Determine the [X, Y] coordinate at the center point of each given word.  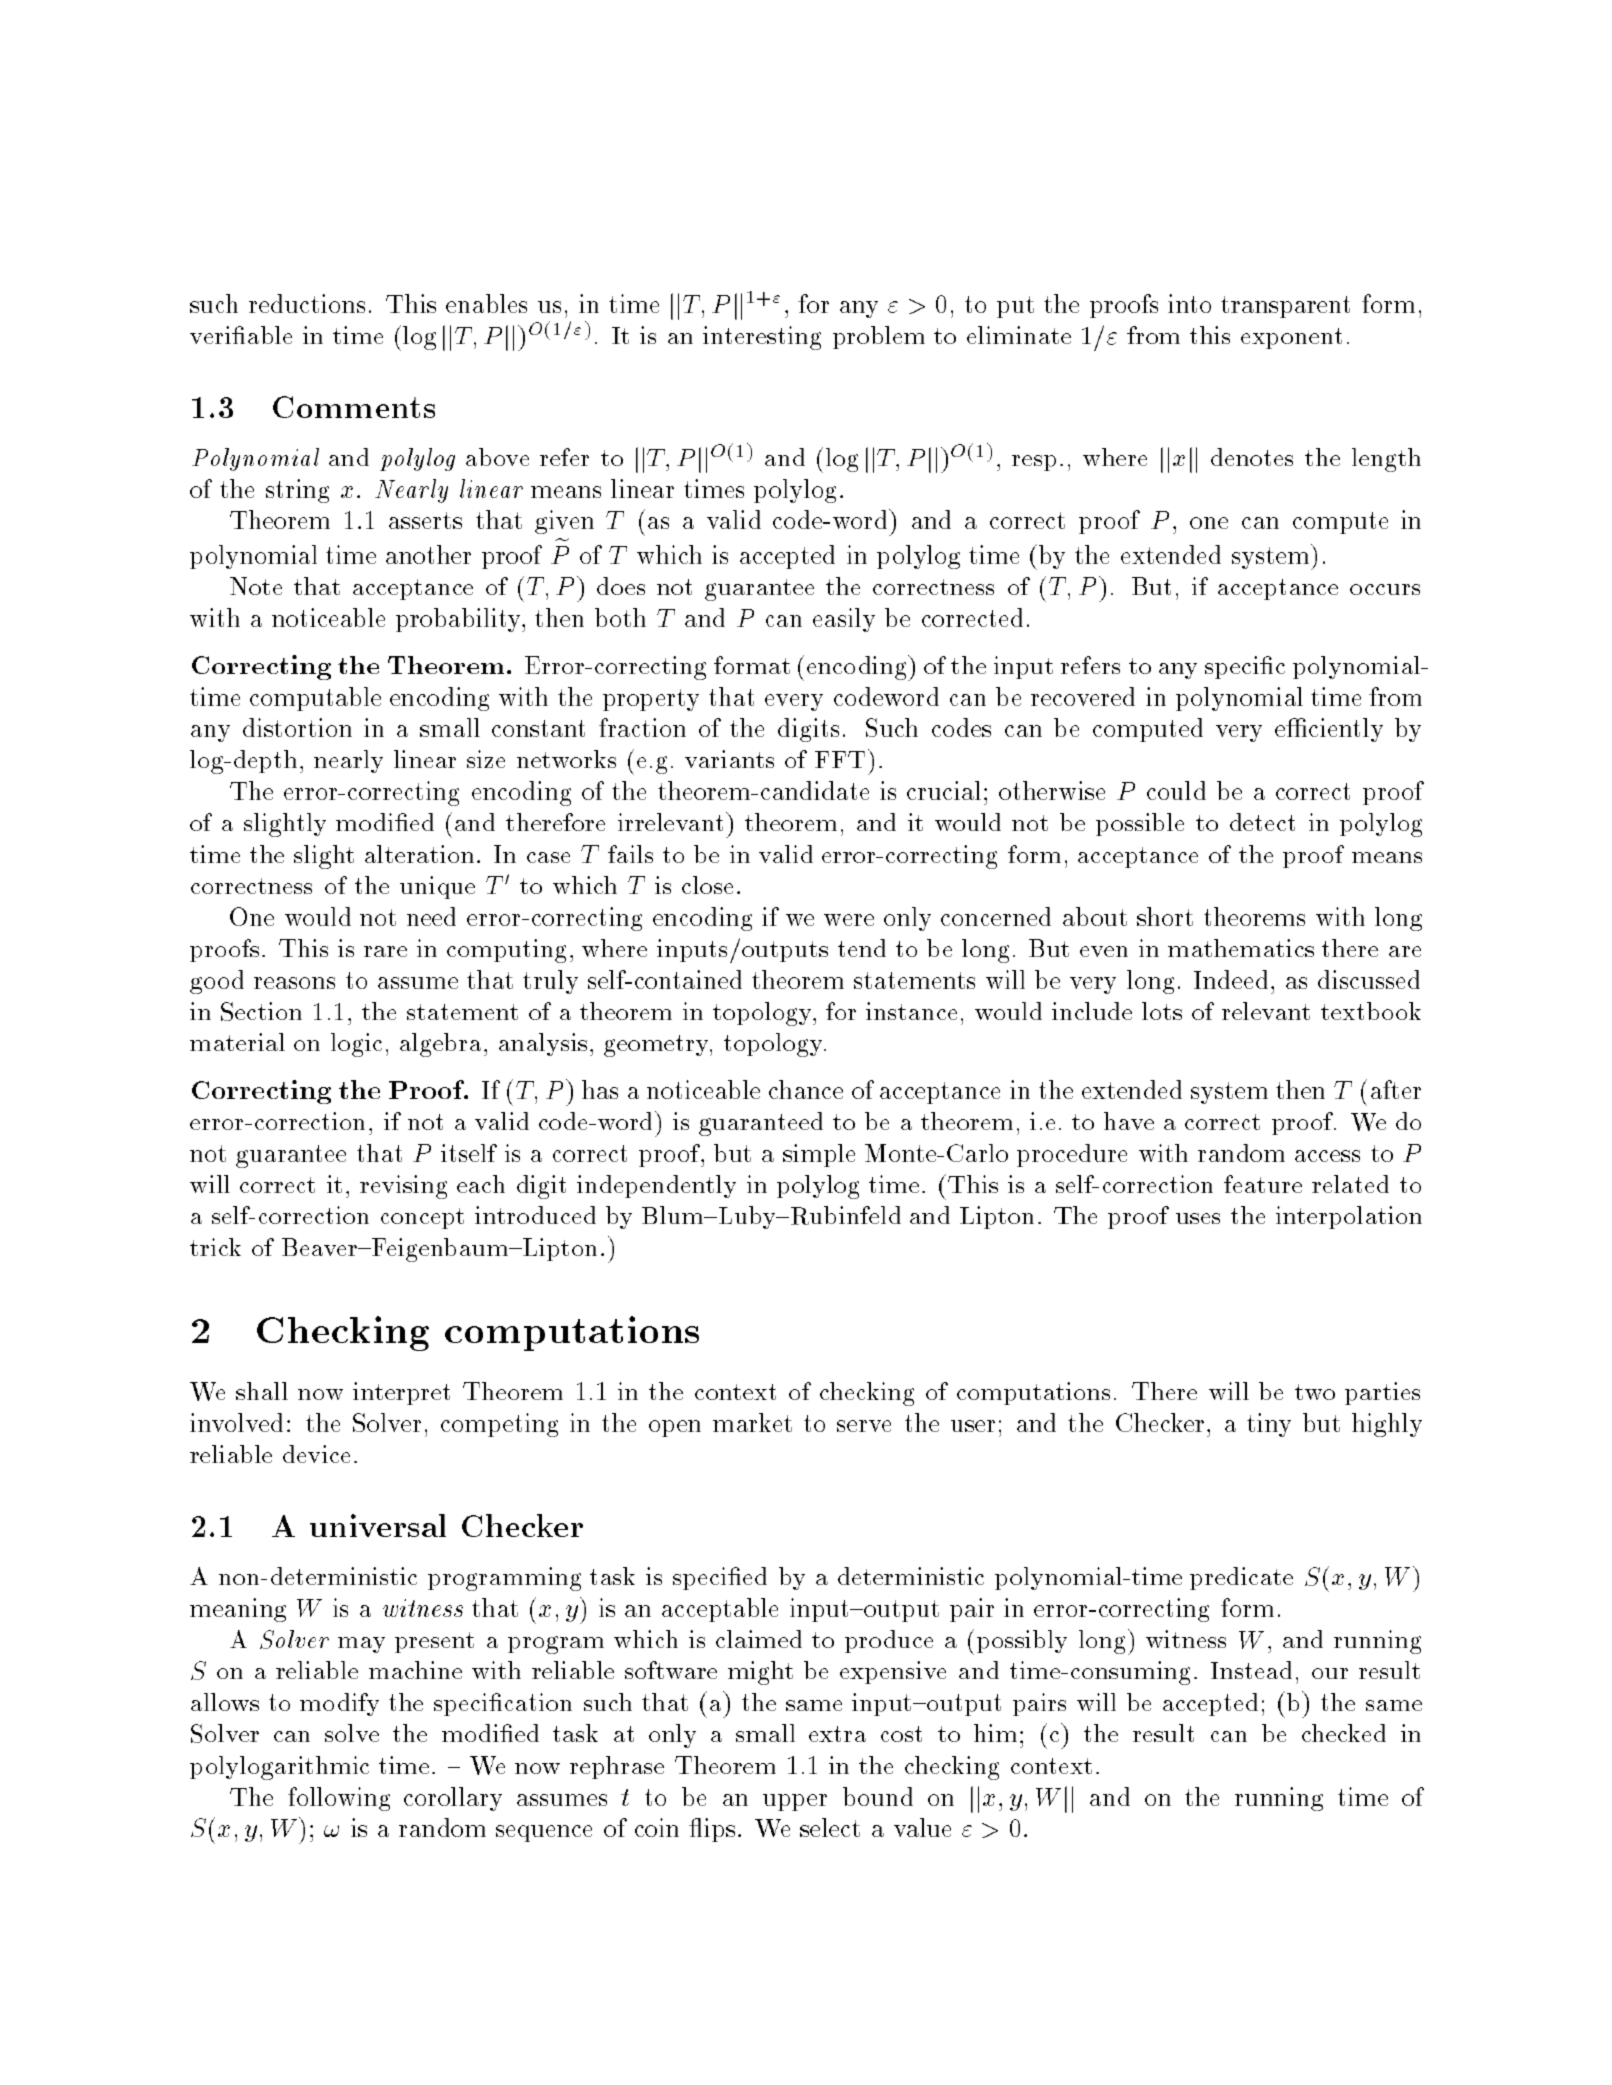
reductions [307, 303]
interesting [762, 338]
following [339, 1799]
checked [1344, 1733]
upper [795, 1802]
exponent [1291, 338]
